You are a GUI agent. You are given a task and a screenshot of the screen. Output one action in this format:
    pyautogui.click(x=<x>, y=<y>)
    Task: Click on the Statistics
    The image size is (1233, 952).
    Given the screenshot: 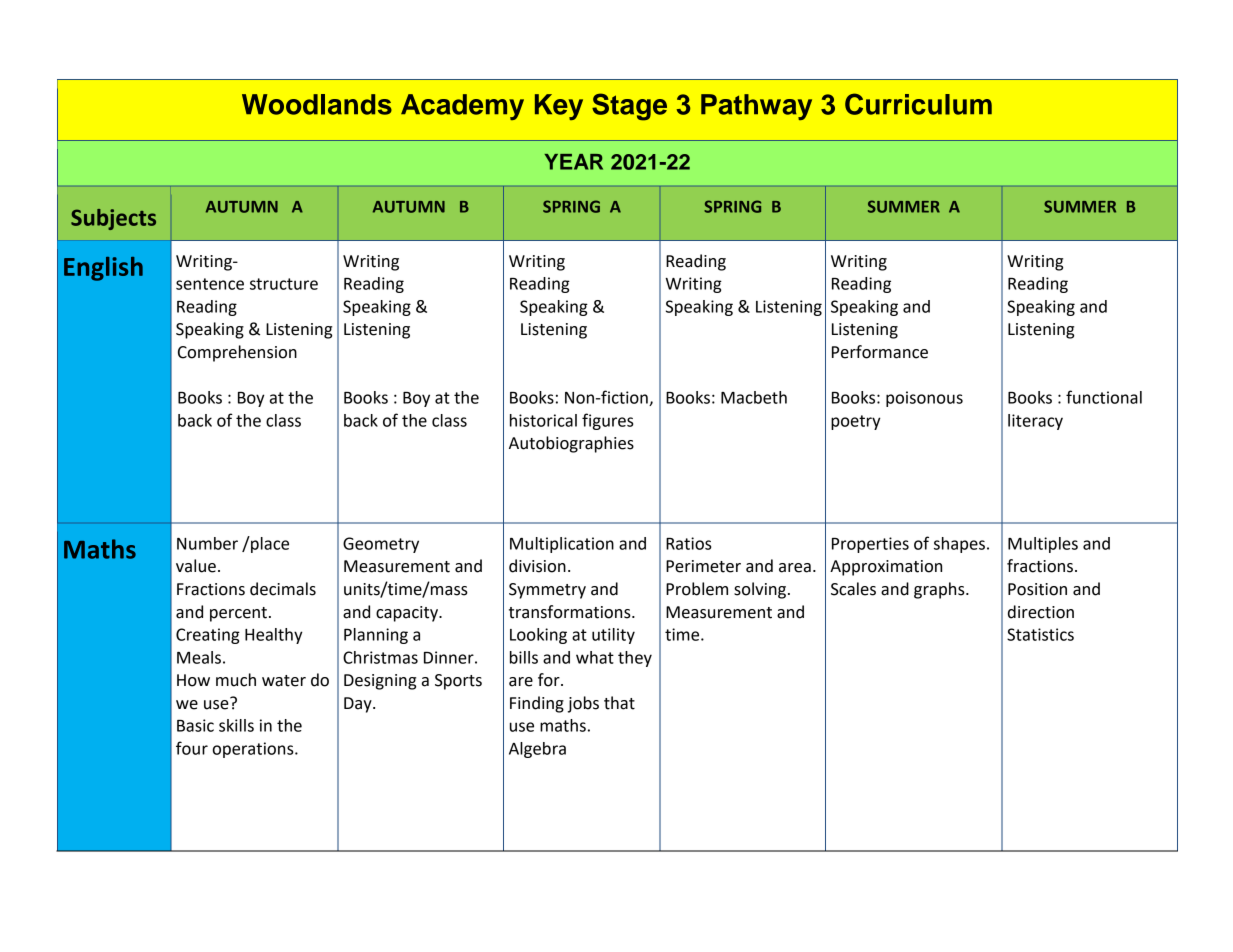 What is the action you would take?
    pyautogui.click(x=1040, y=634)
